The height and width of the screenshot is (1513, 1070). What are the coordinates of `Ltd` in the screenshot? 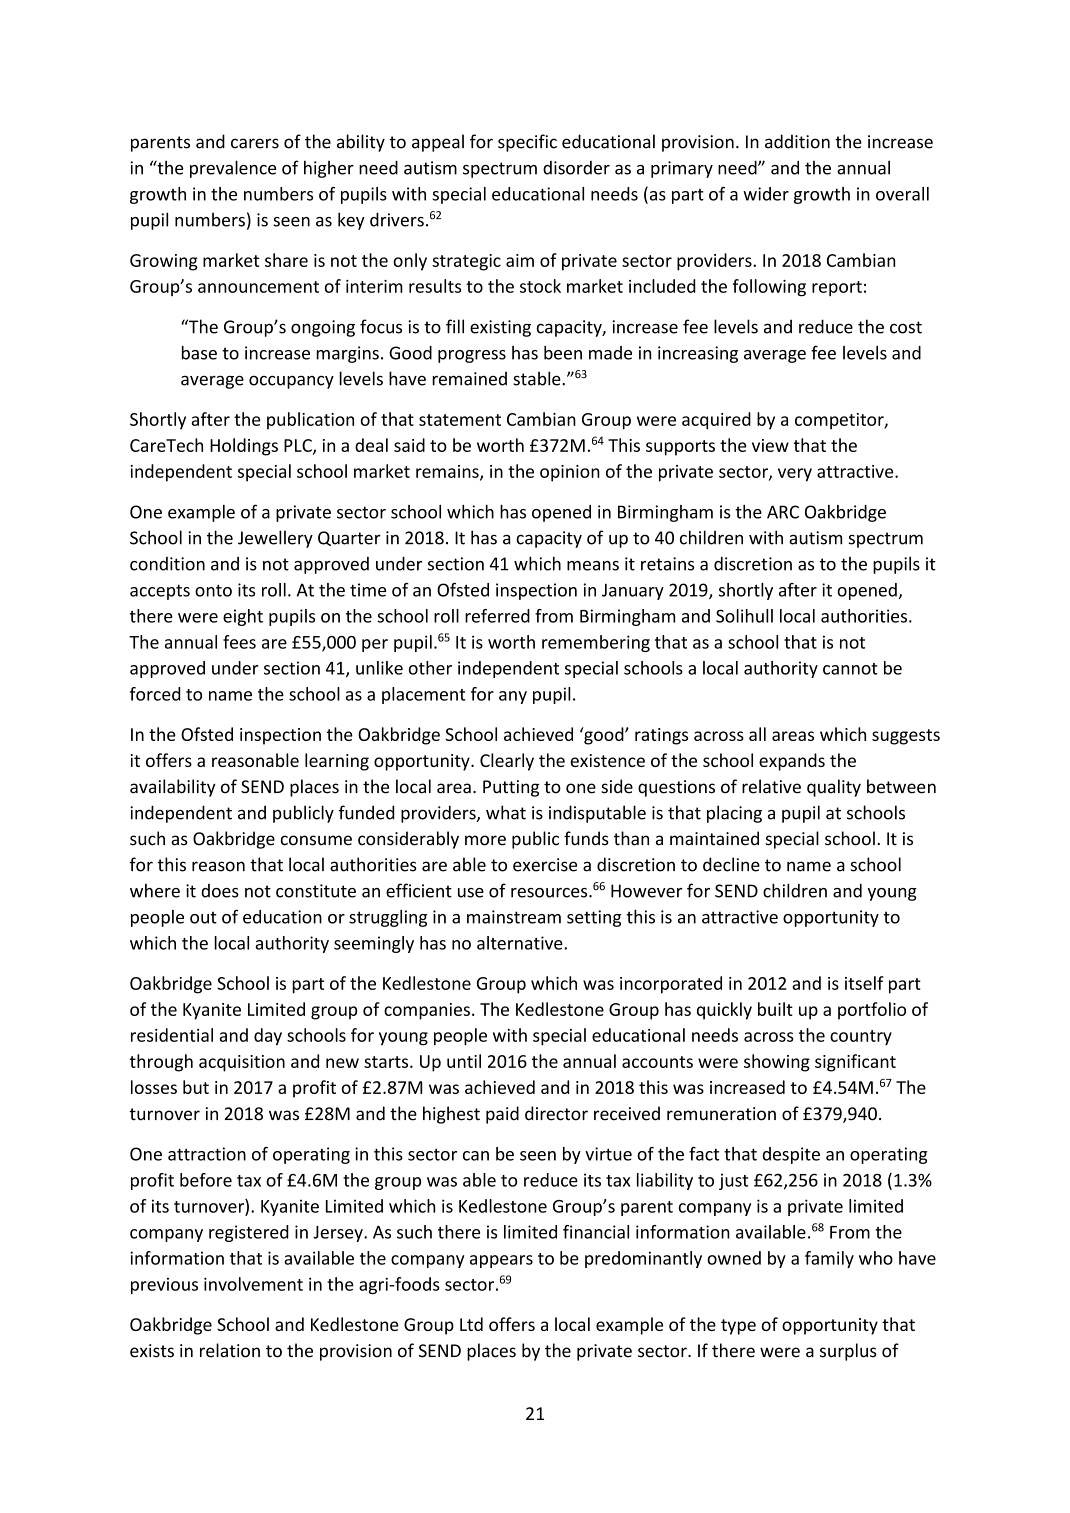 It's located at (471, 1324).
